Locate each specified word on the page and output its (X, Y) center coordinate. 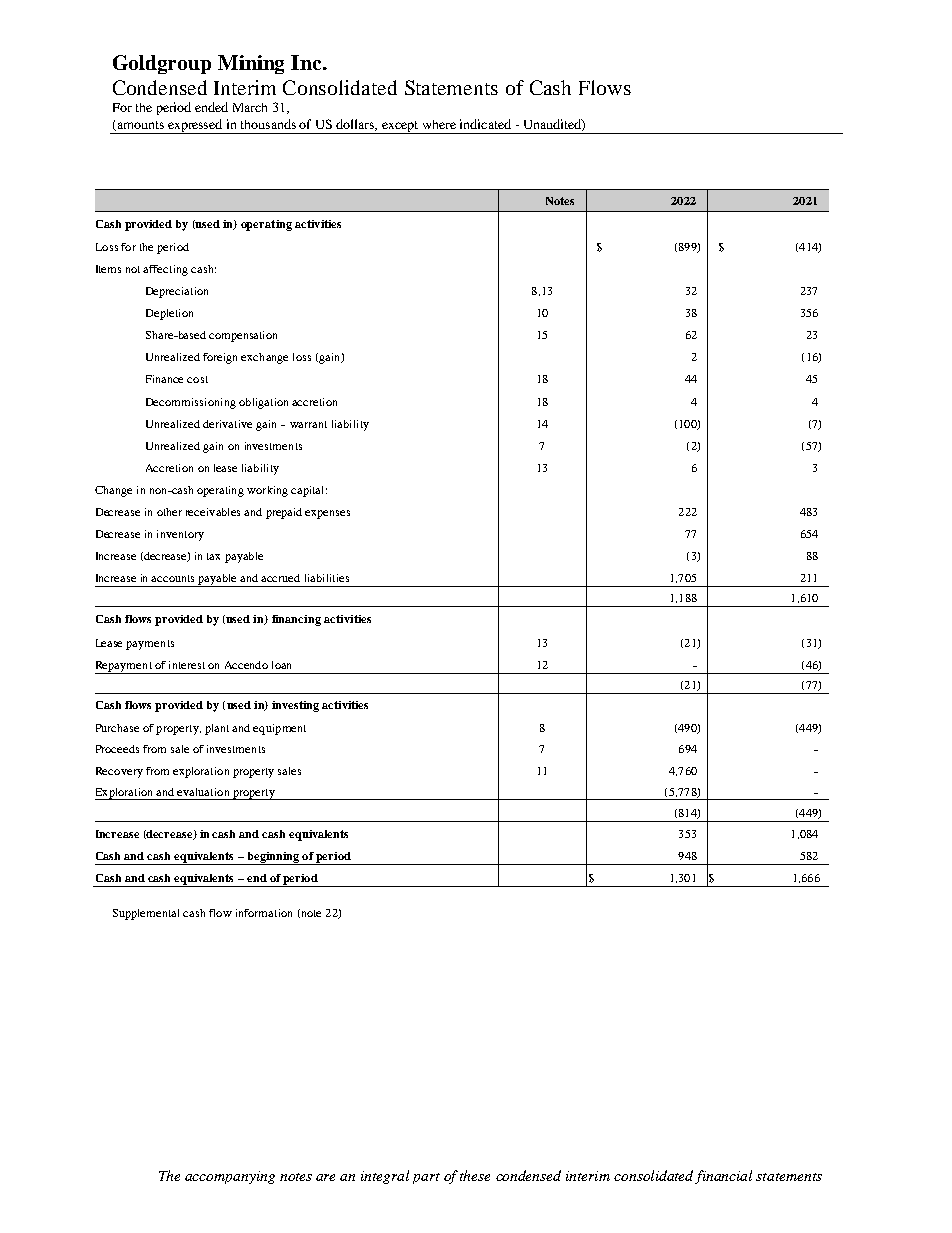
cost (197, 379)
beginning (273, 858)
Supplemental (146, 914)
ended (211, 107)
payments (150, 645)
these (475, 1175)
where (439, 124)
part (426, 1178)
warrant (308, 424)
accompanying (230, 1177)
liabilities (327, 578)
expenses (327, 514)
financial (723, 1177)
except (400, 127)
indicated (485, 124)
